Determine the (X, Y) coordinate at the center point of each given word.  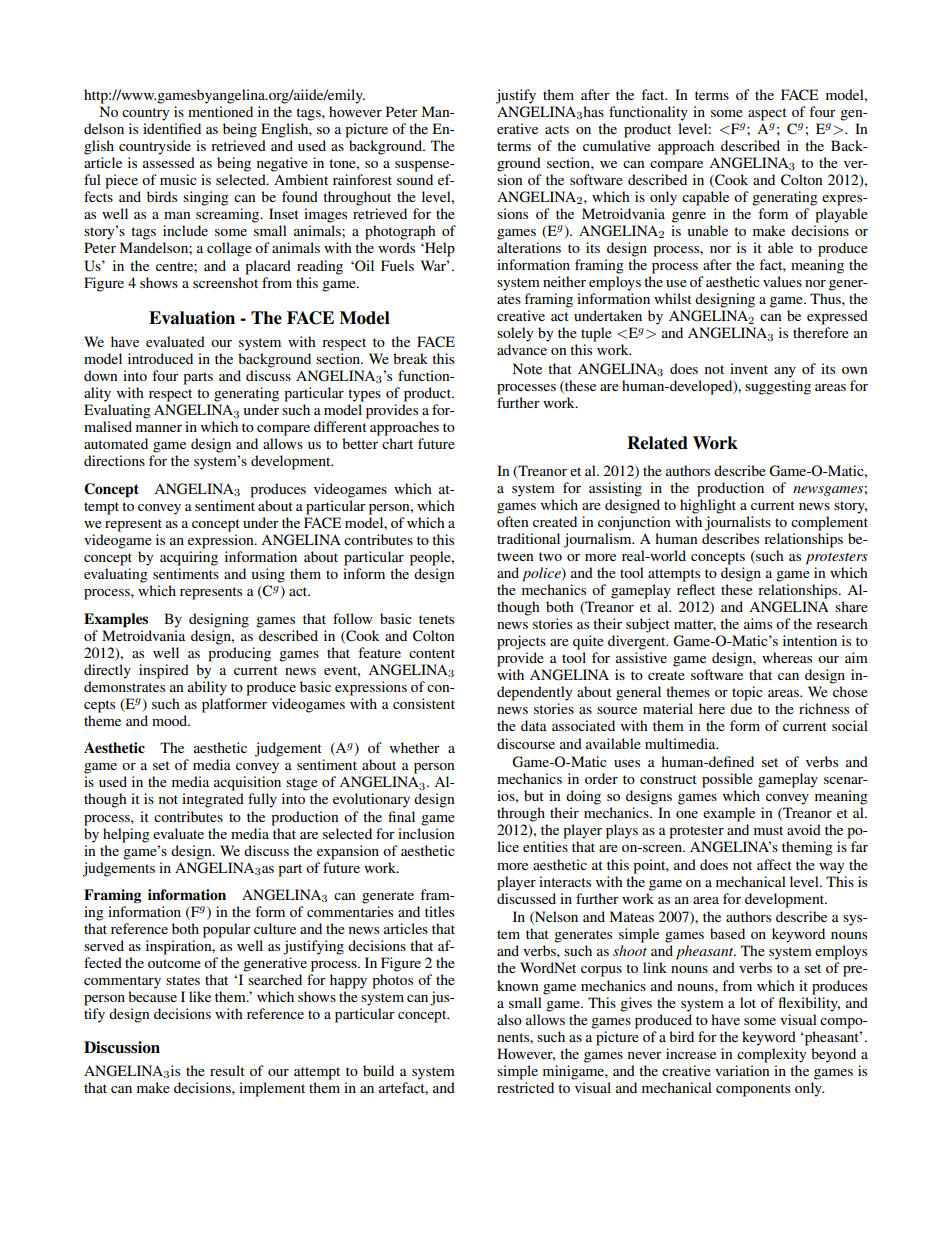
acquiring (189, 558)
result (227, 1070)
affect (774, 864)
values (782, 281)
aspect (767, 114)
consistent (424, 703)
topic (747, 693)
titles (439, 911)
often (513, 521)
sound (415, 179)
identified (172, 128)
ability (207, 688)
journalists (738, 523)
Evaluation (192, 318)
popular (227, 930)
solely (515, 334)
